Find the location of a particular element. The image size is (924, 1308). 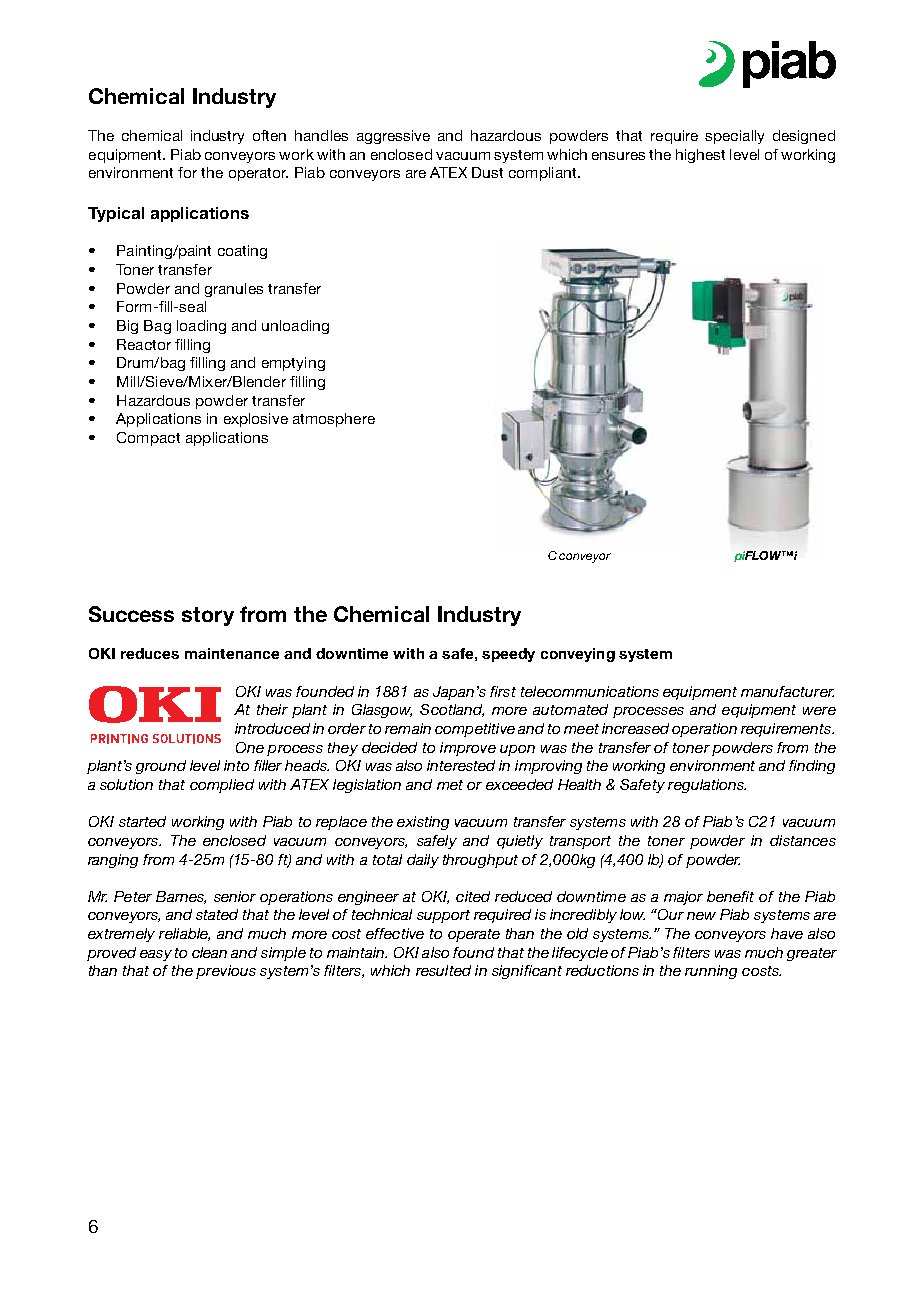

operate is located at coordinates (474, 935).
